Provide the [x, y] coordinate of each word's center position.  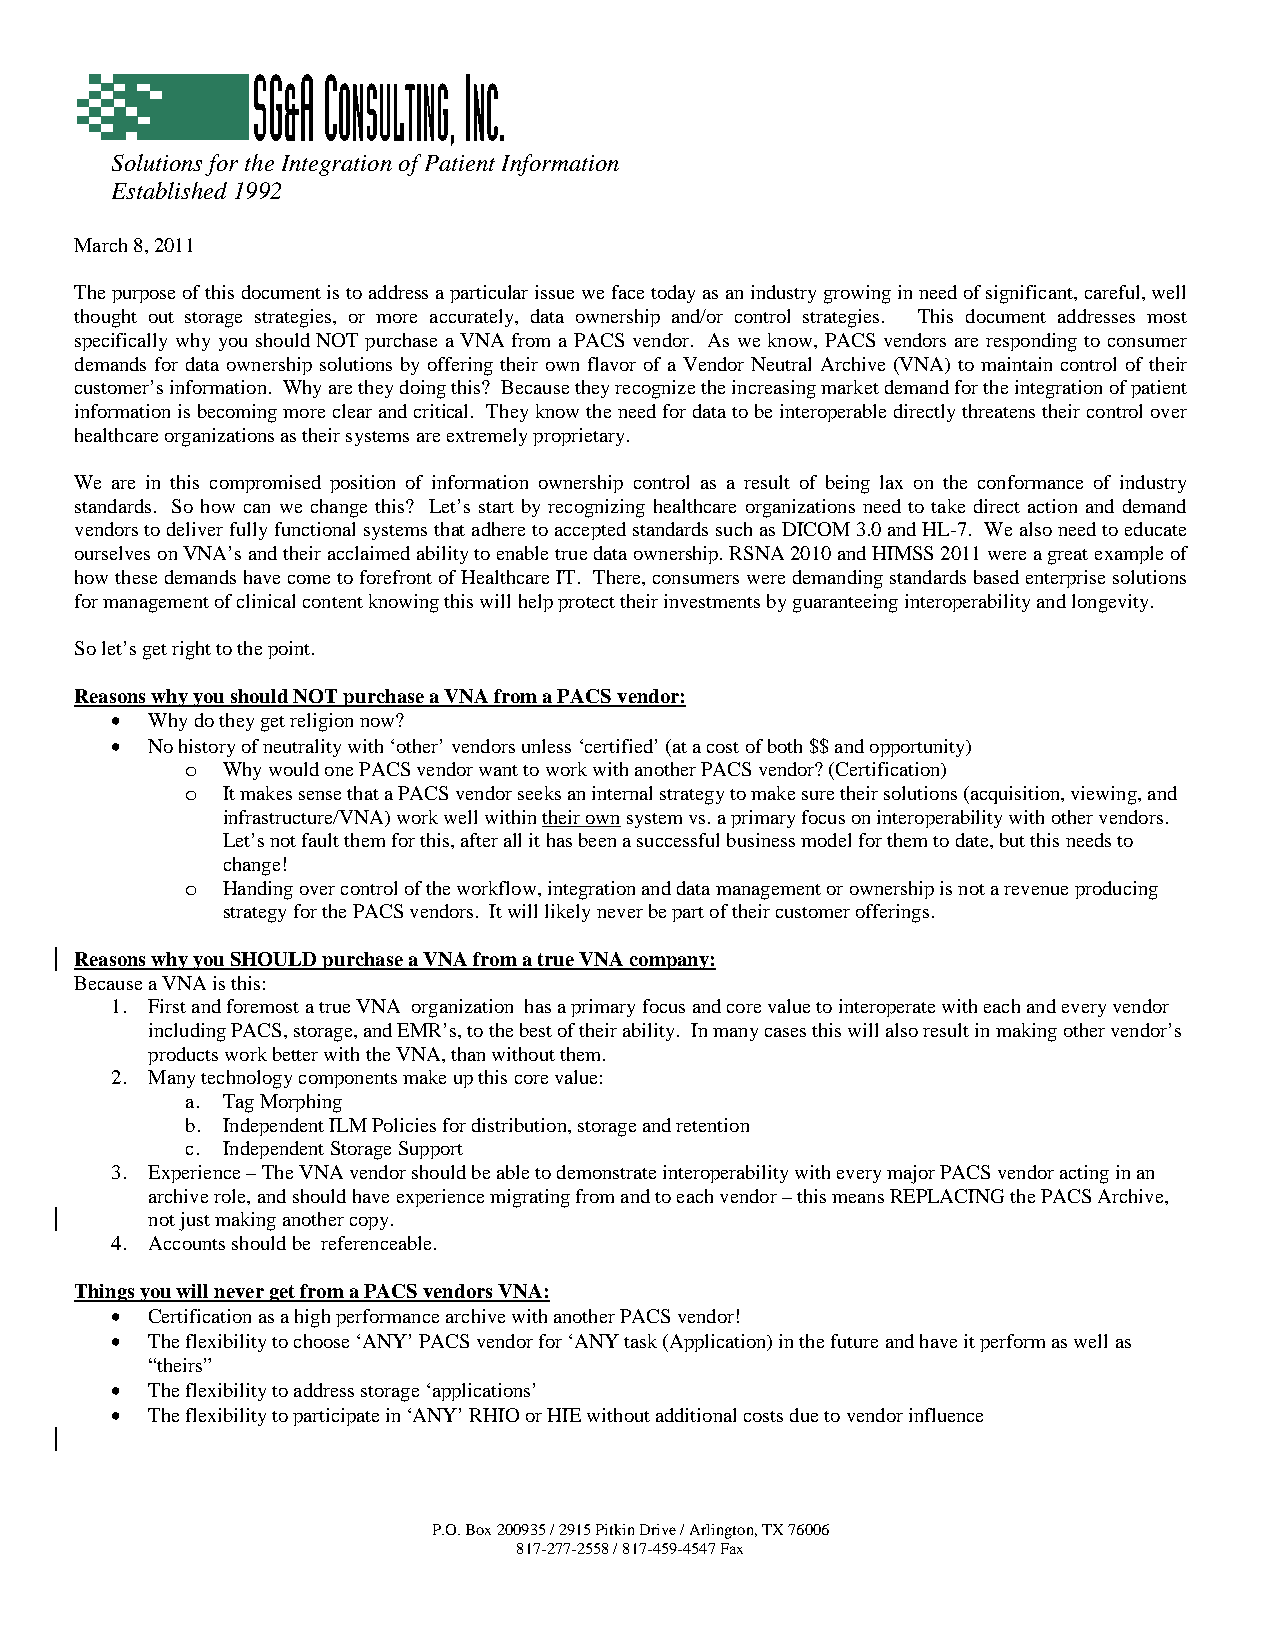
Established [169, 190]
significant [1030, 294]
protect [586, 604]
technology [246, 1079]
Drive [658, 1529]
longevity [1110, 603]
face [628, 292]
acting [1084, 1174]
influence [946, 1415]
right [191, 650]
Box [478, 1529]
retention [712, 1125]
